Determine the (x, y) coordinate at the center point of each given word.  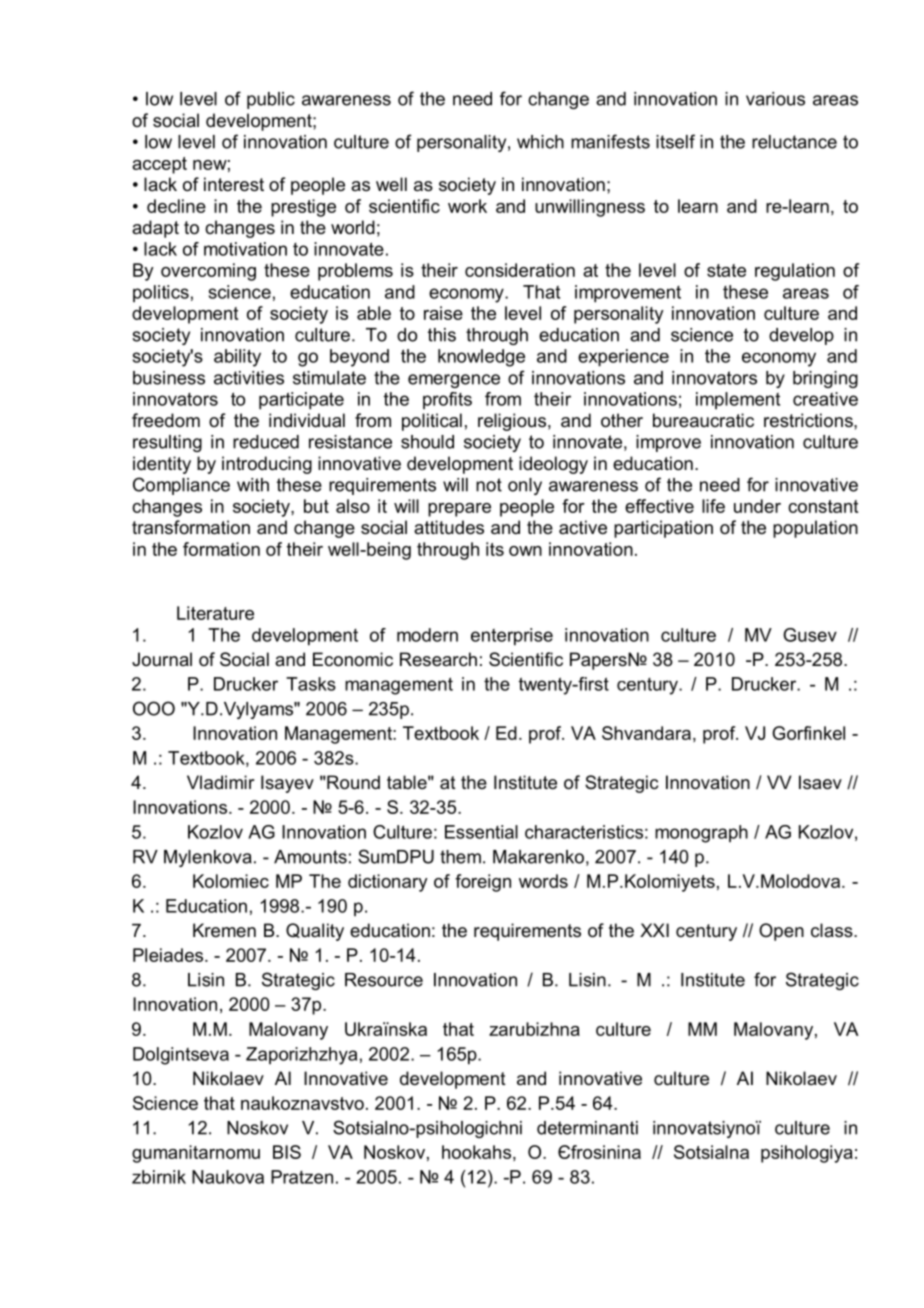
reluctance (794, 142)
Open (781, 932)
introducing (267, 465)
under (757, 506)
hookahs (476, 1152)
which (540, 142)
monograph (701, 834)
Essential (481, 832)
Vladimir (220, 782)
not (489, 485)
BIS (287, 1152)
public (271, 100)
